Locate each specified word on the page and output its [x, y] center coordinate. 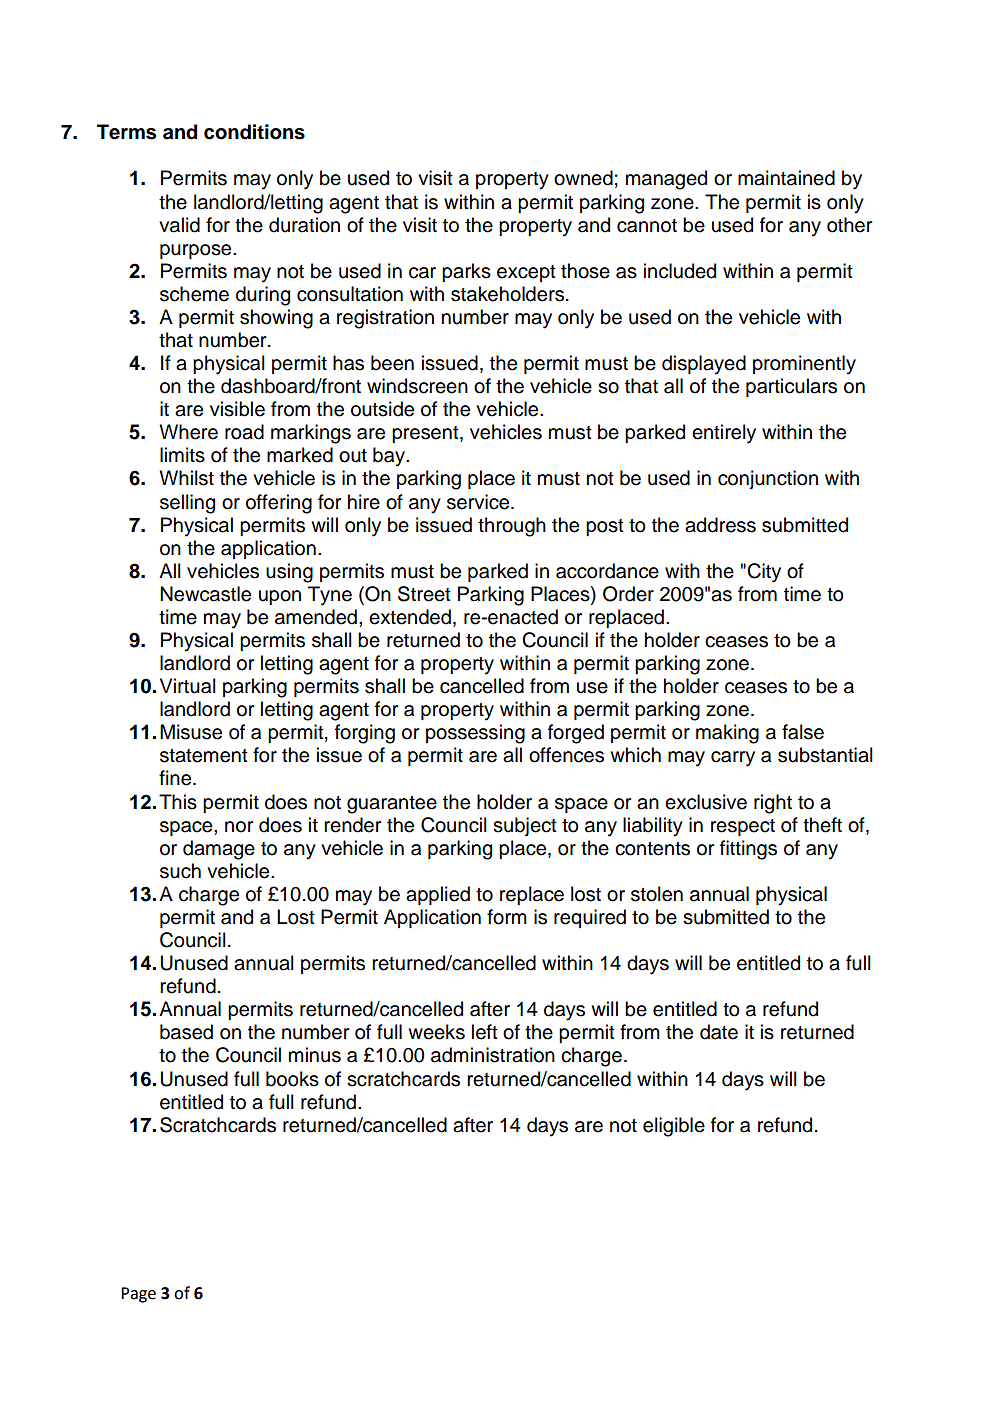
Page [138, 1295]
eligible [674, 1127]
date [719, 1032]
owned [583, 178]
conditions [254, 132]
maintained [786, 178]
